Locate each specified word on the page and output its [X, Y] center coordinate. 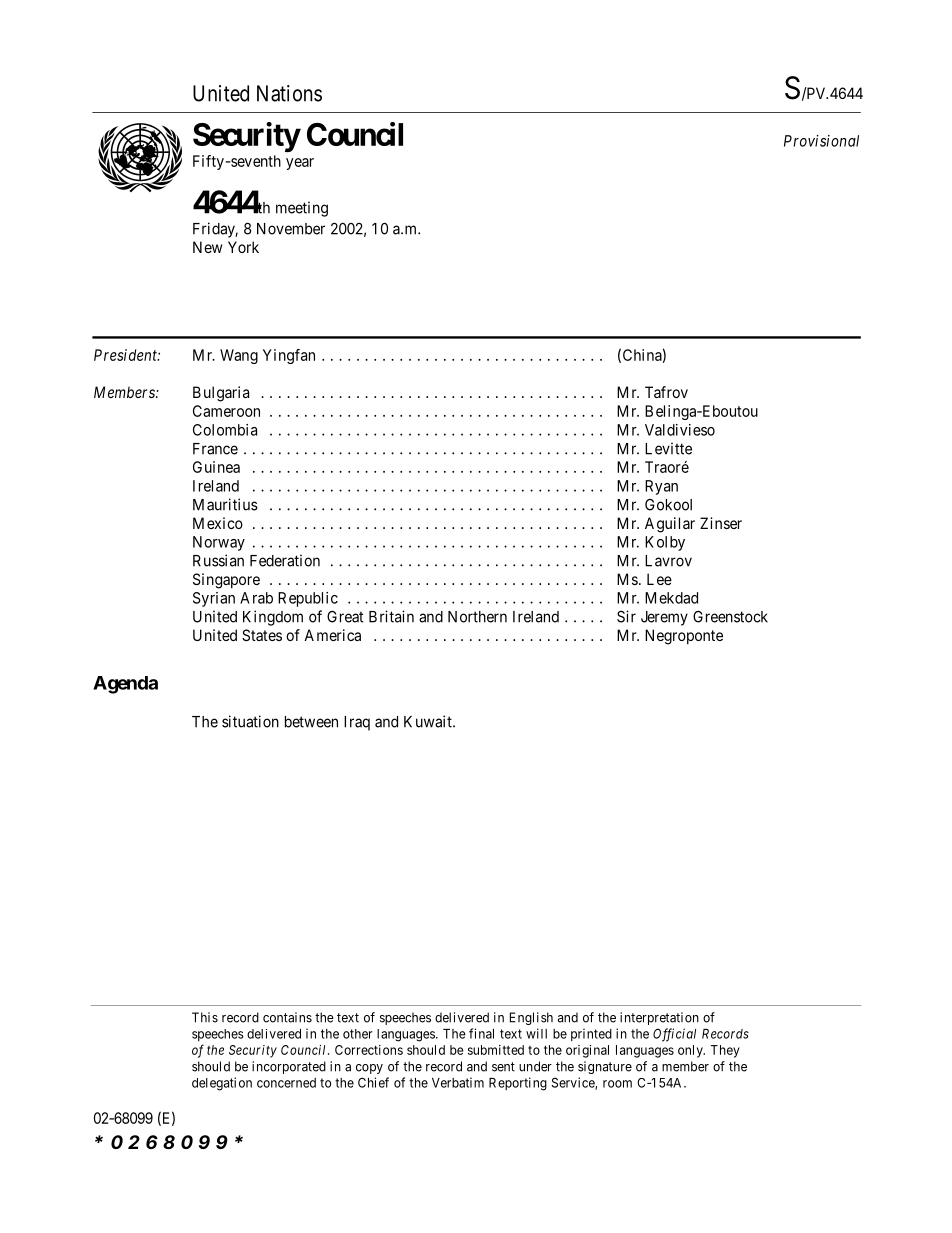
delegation [222, 1084]
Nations [289, 93]
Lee [659, 579]
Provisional [821, 141]
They [725, 1051]
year [300, 164]
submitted [496, 1050]
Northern [477, 617]
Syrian [214, 599]
